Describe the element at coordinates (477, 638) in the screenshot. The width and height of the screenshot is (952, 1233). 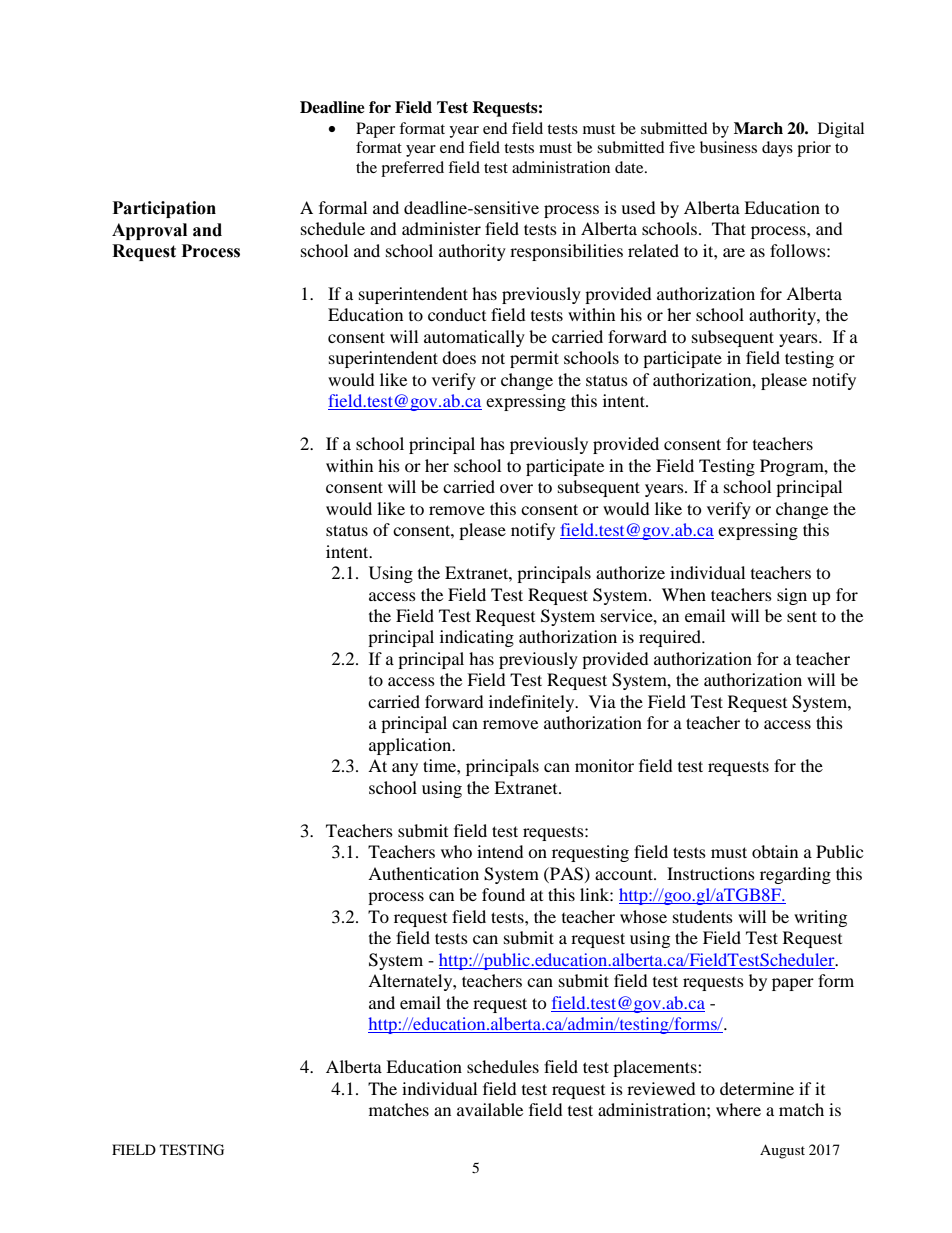
I see `indicating` at that location.
